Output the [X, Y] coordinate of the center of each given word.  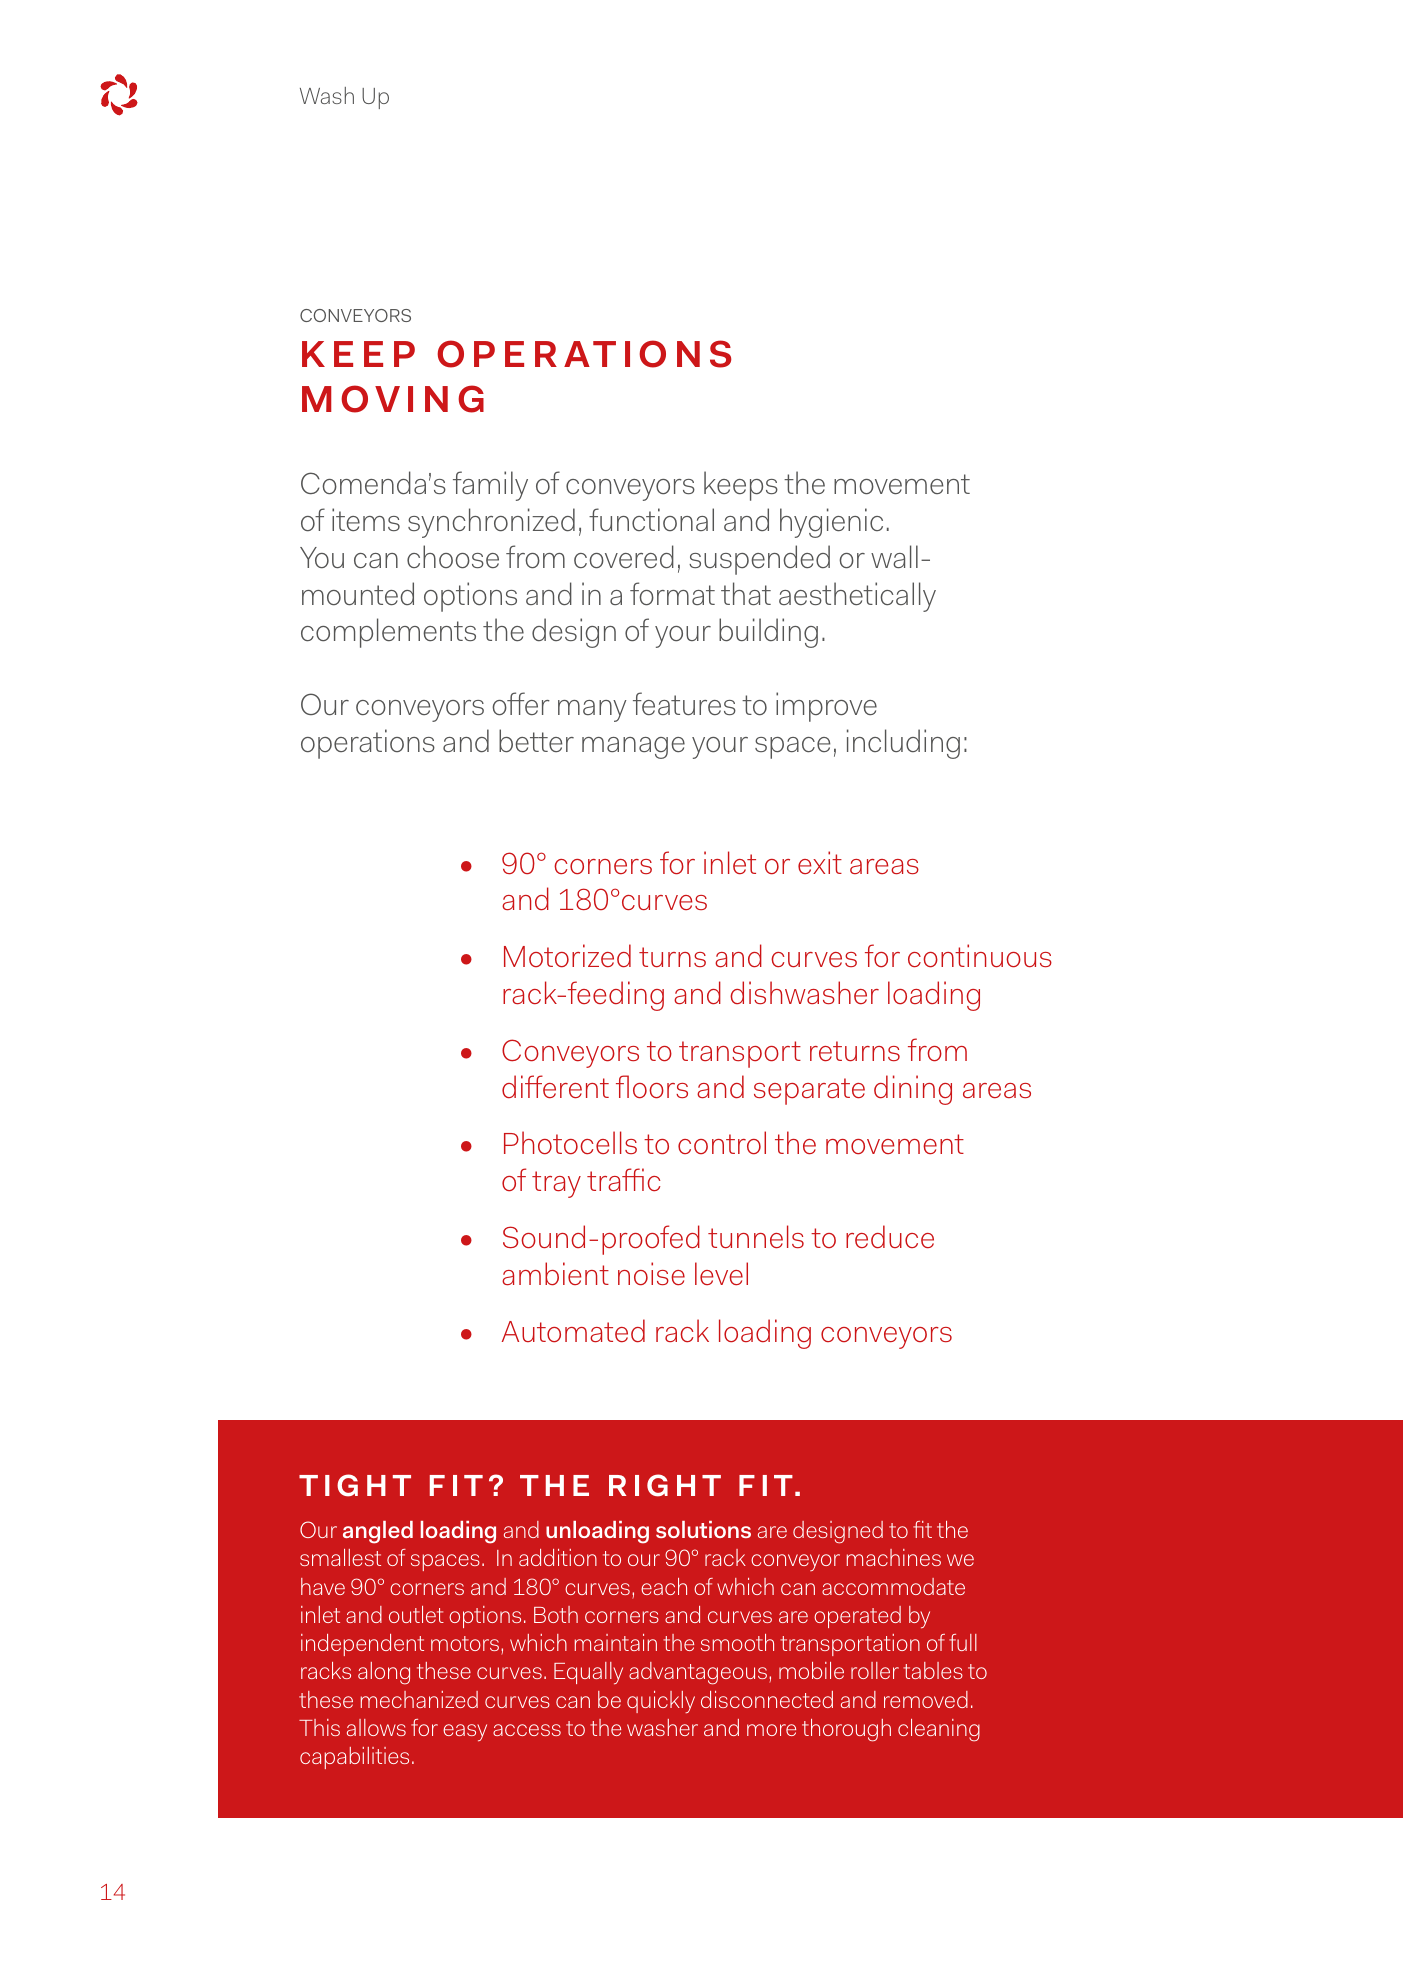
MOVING [393, 399]
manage [633, 748]
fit [922, 1529]
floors [652, 1087]
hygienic [831, 523]
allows [376, 1727]
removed [926, 1699]
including [903, 744]
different [555, 1087]
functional [651, 519]
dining [913, 1090]
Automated [573, 1331]
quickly [661, 1702]
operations [368, 744]
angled [378, 1532]
